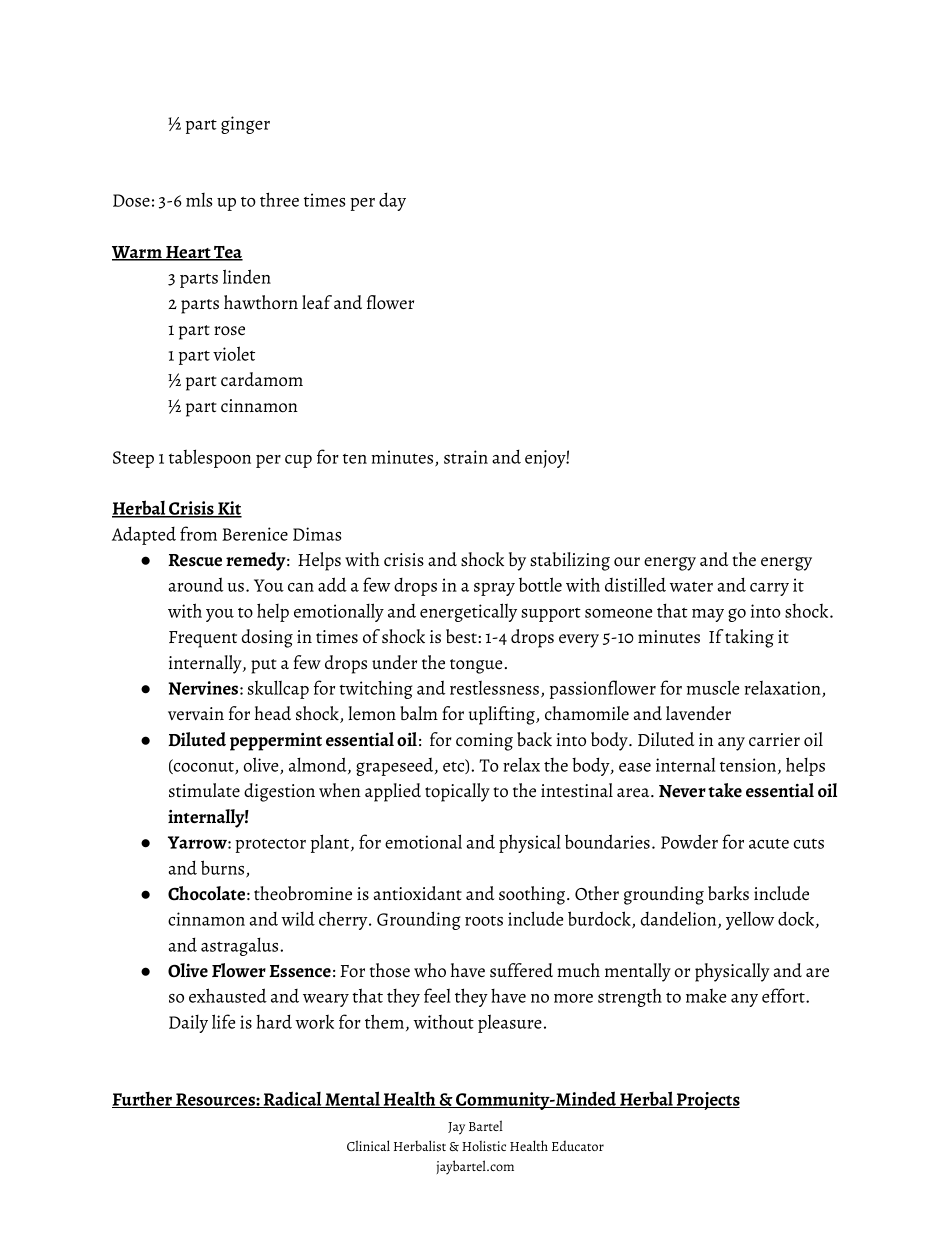 The height and width of the page is (1233, 952). Describe the element at coordinates (713, 688) in the page. I see `muscle` at that location.
